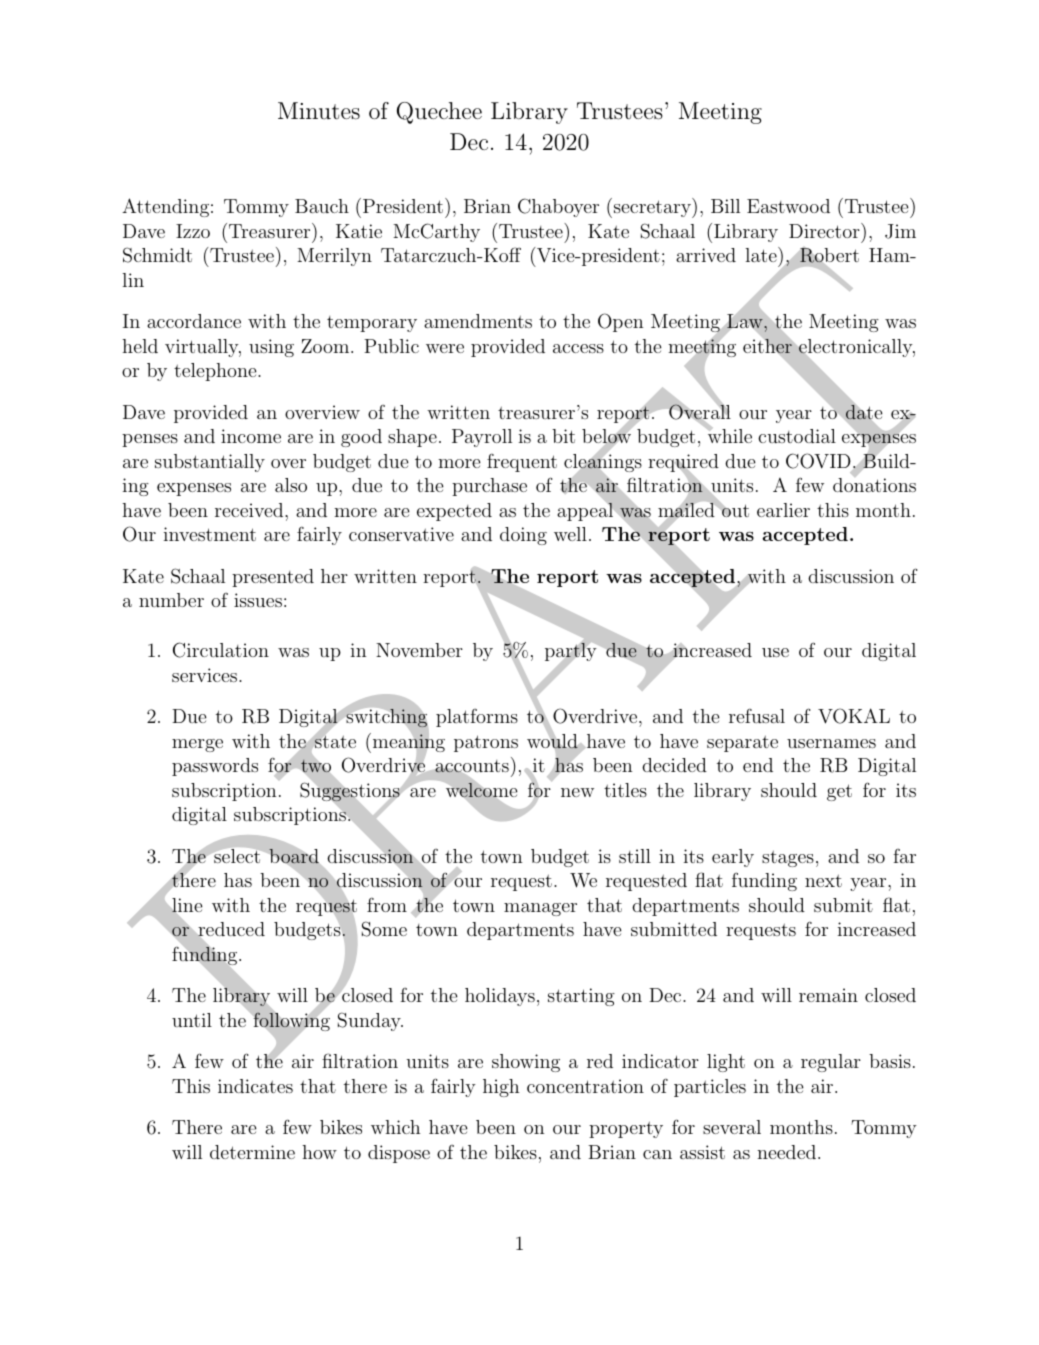 The height and width of the screenshot is (1345, 1039). Describe the element at coordinates (522, 462) in the screenshot. I see `frequent` at that location.
